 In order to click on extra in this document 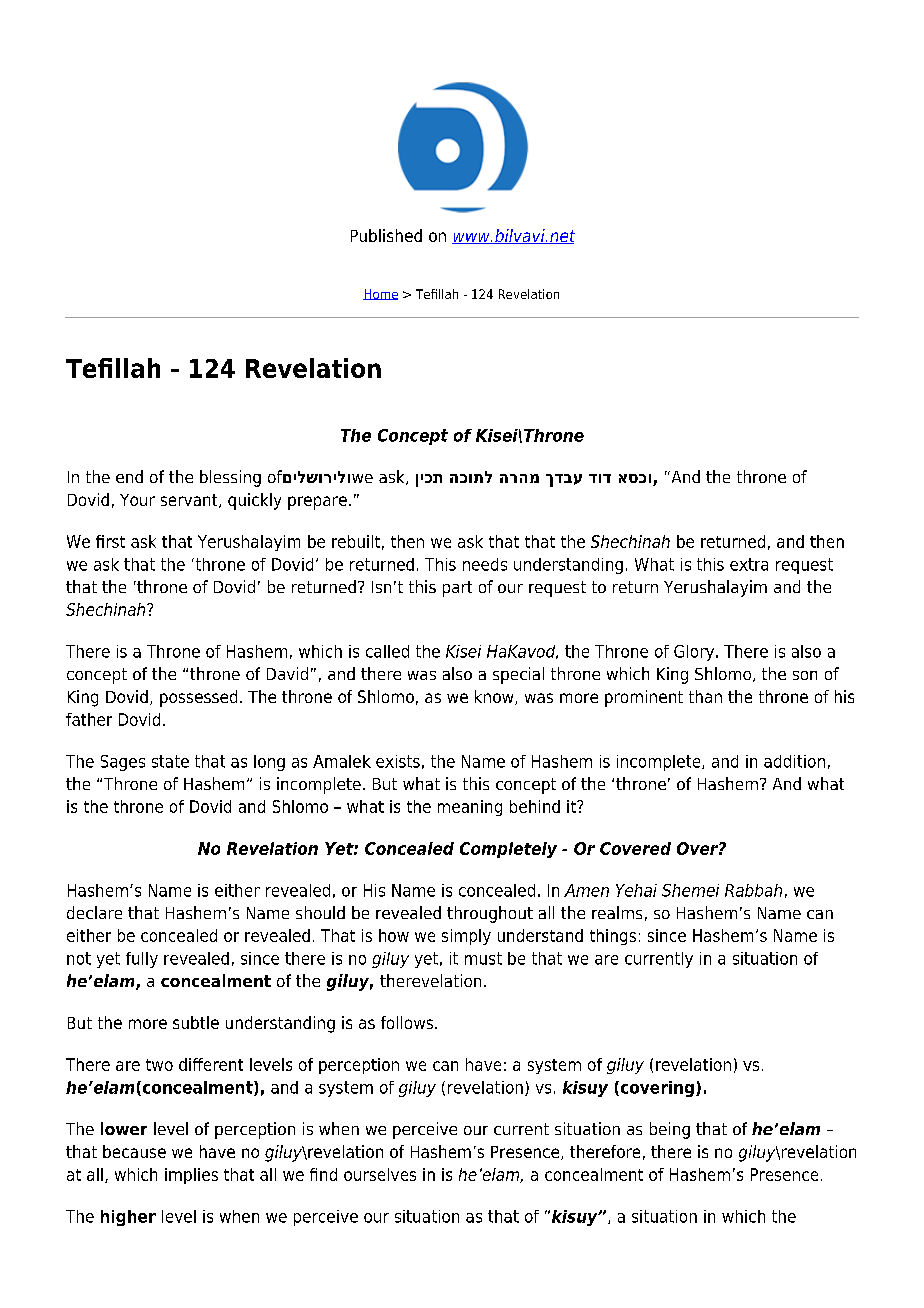, I will do `click(749, 564)`.
